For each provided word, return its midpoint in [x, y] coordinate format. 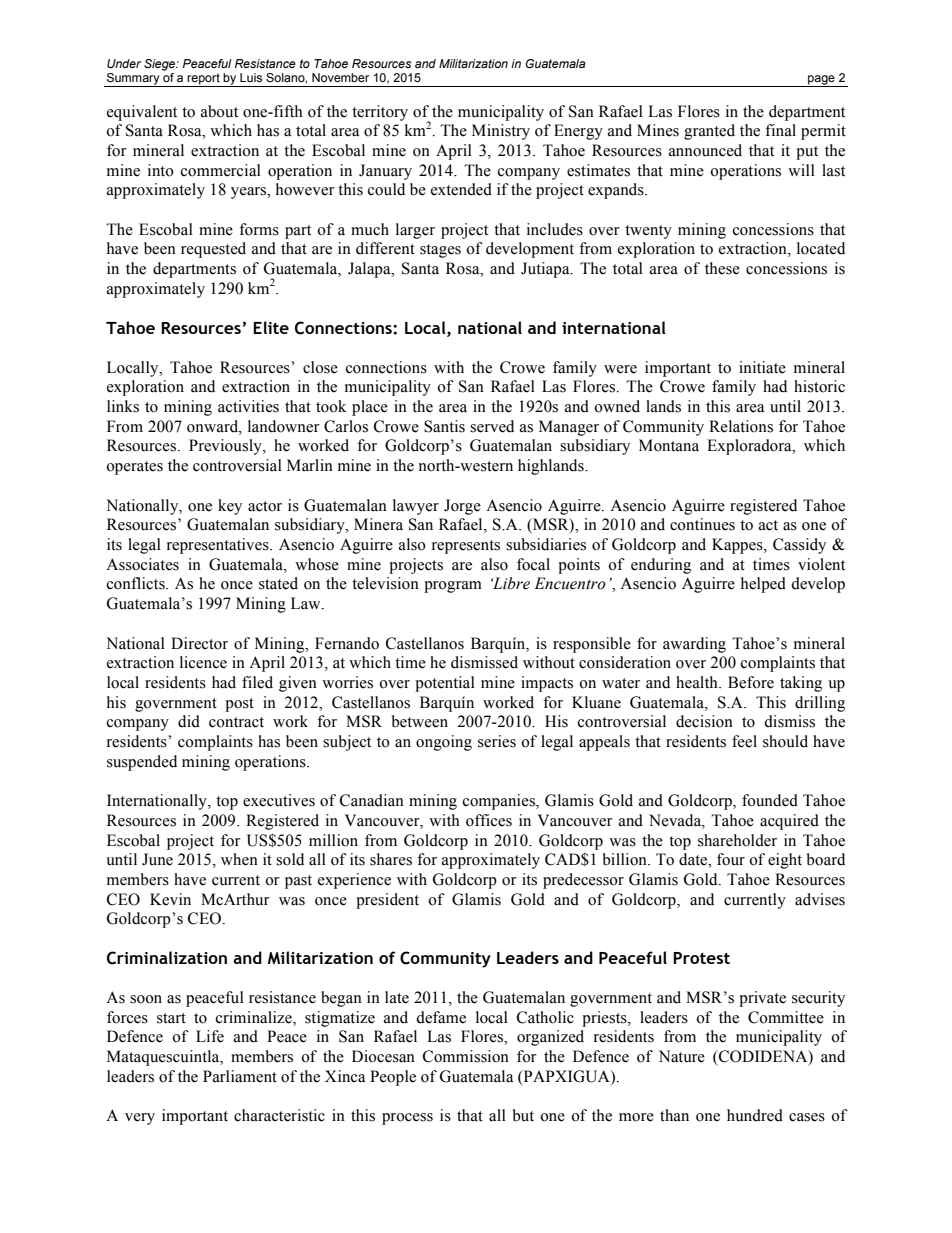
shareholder [737, 840]
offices [489, 820]
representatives [219, 546]
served [492, 426]
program [453, 587]
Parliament [240, 1076]
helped [763, 585]
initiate [762, 367]
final [780, 130]
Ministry [501, 132]
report [204, 80]
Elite [271, 327]
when [239, 859]
